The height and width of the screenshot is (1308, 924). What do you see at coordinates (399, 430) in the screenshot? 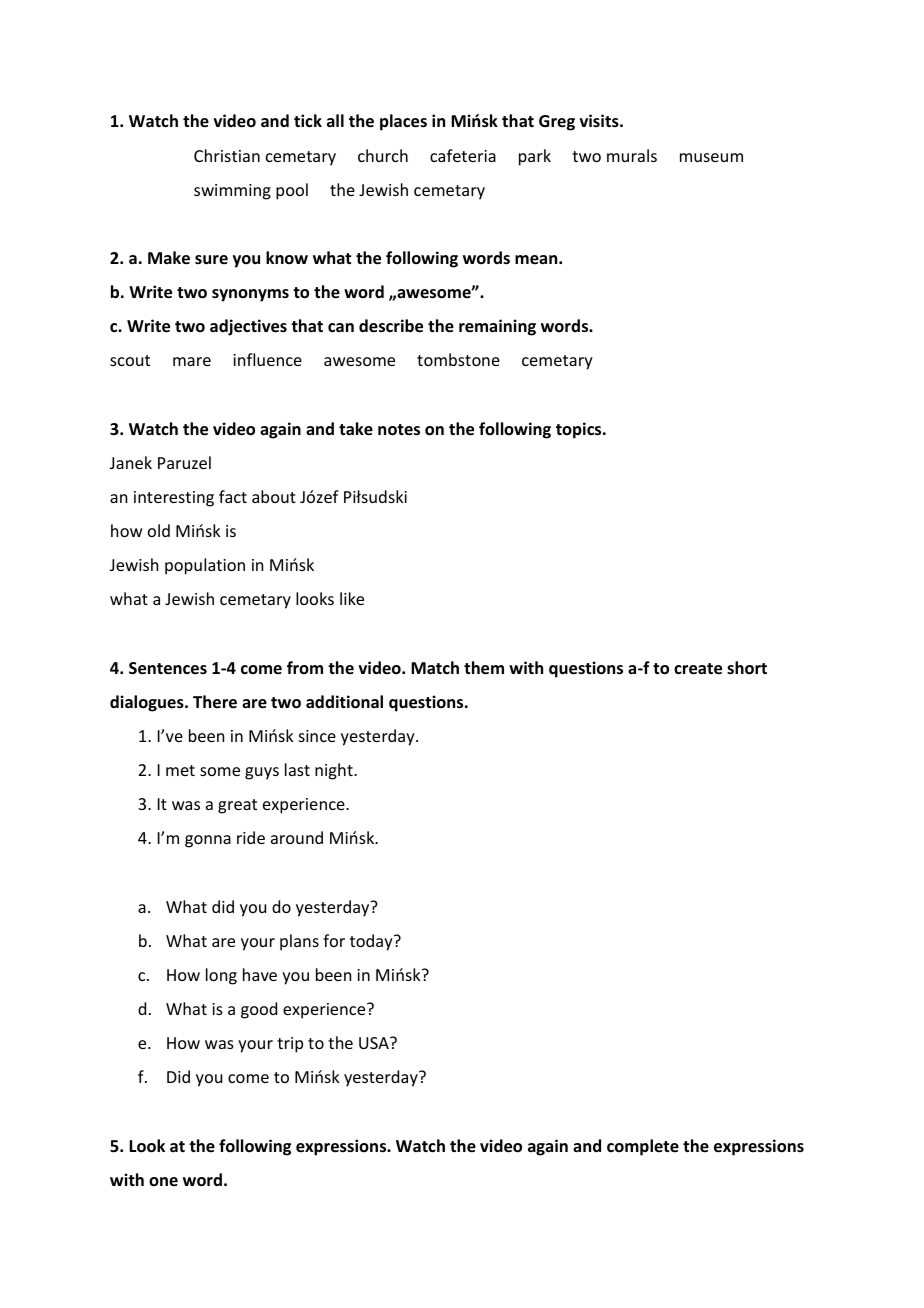
I see `notes` at bounding box center [399, 430].
